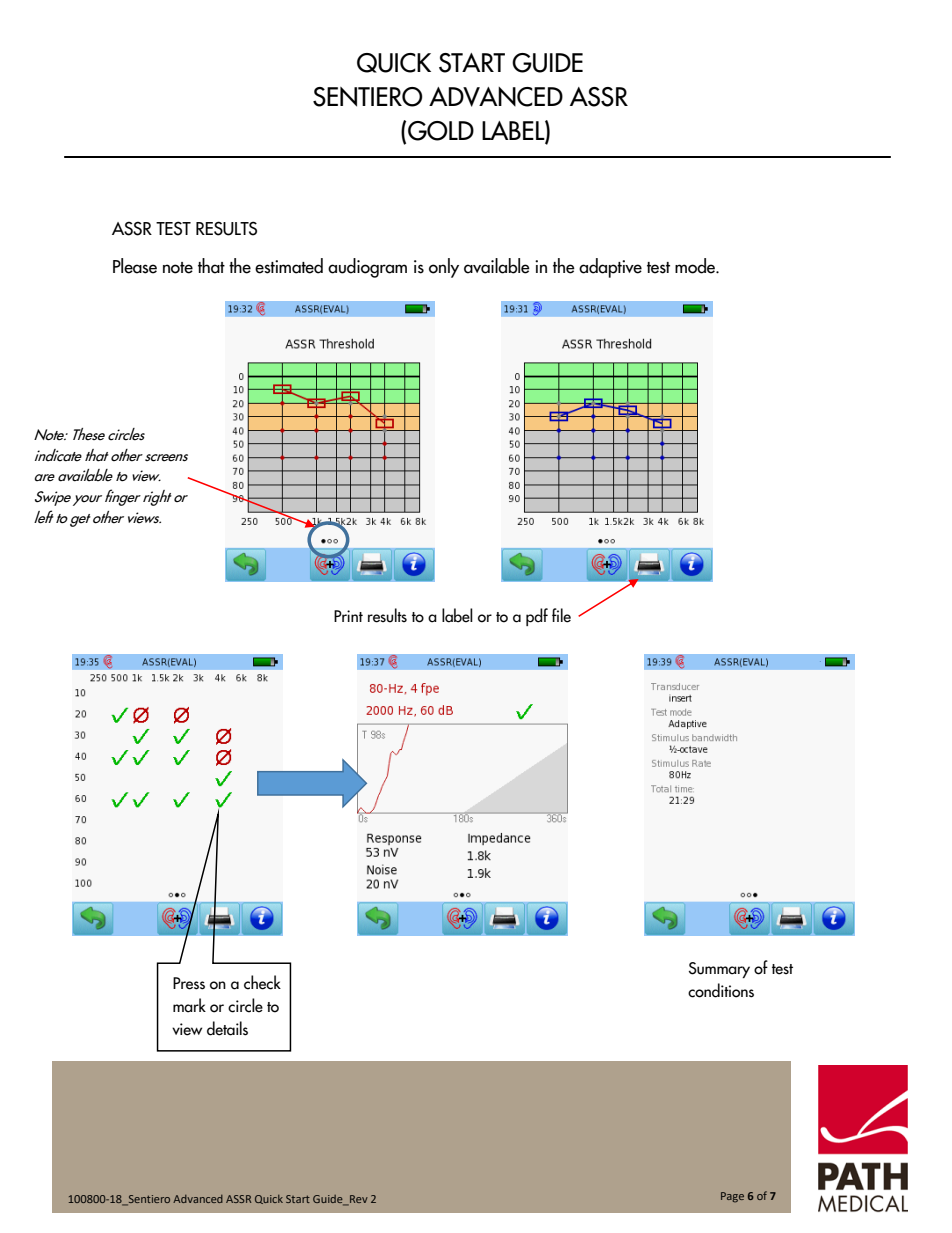 Image resolution: width=952 pixels, height=1233 pixels. What do you see at coordinates (348, 616) in the image?
I see `Print` at bounding box center [348, 616].
